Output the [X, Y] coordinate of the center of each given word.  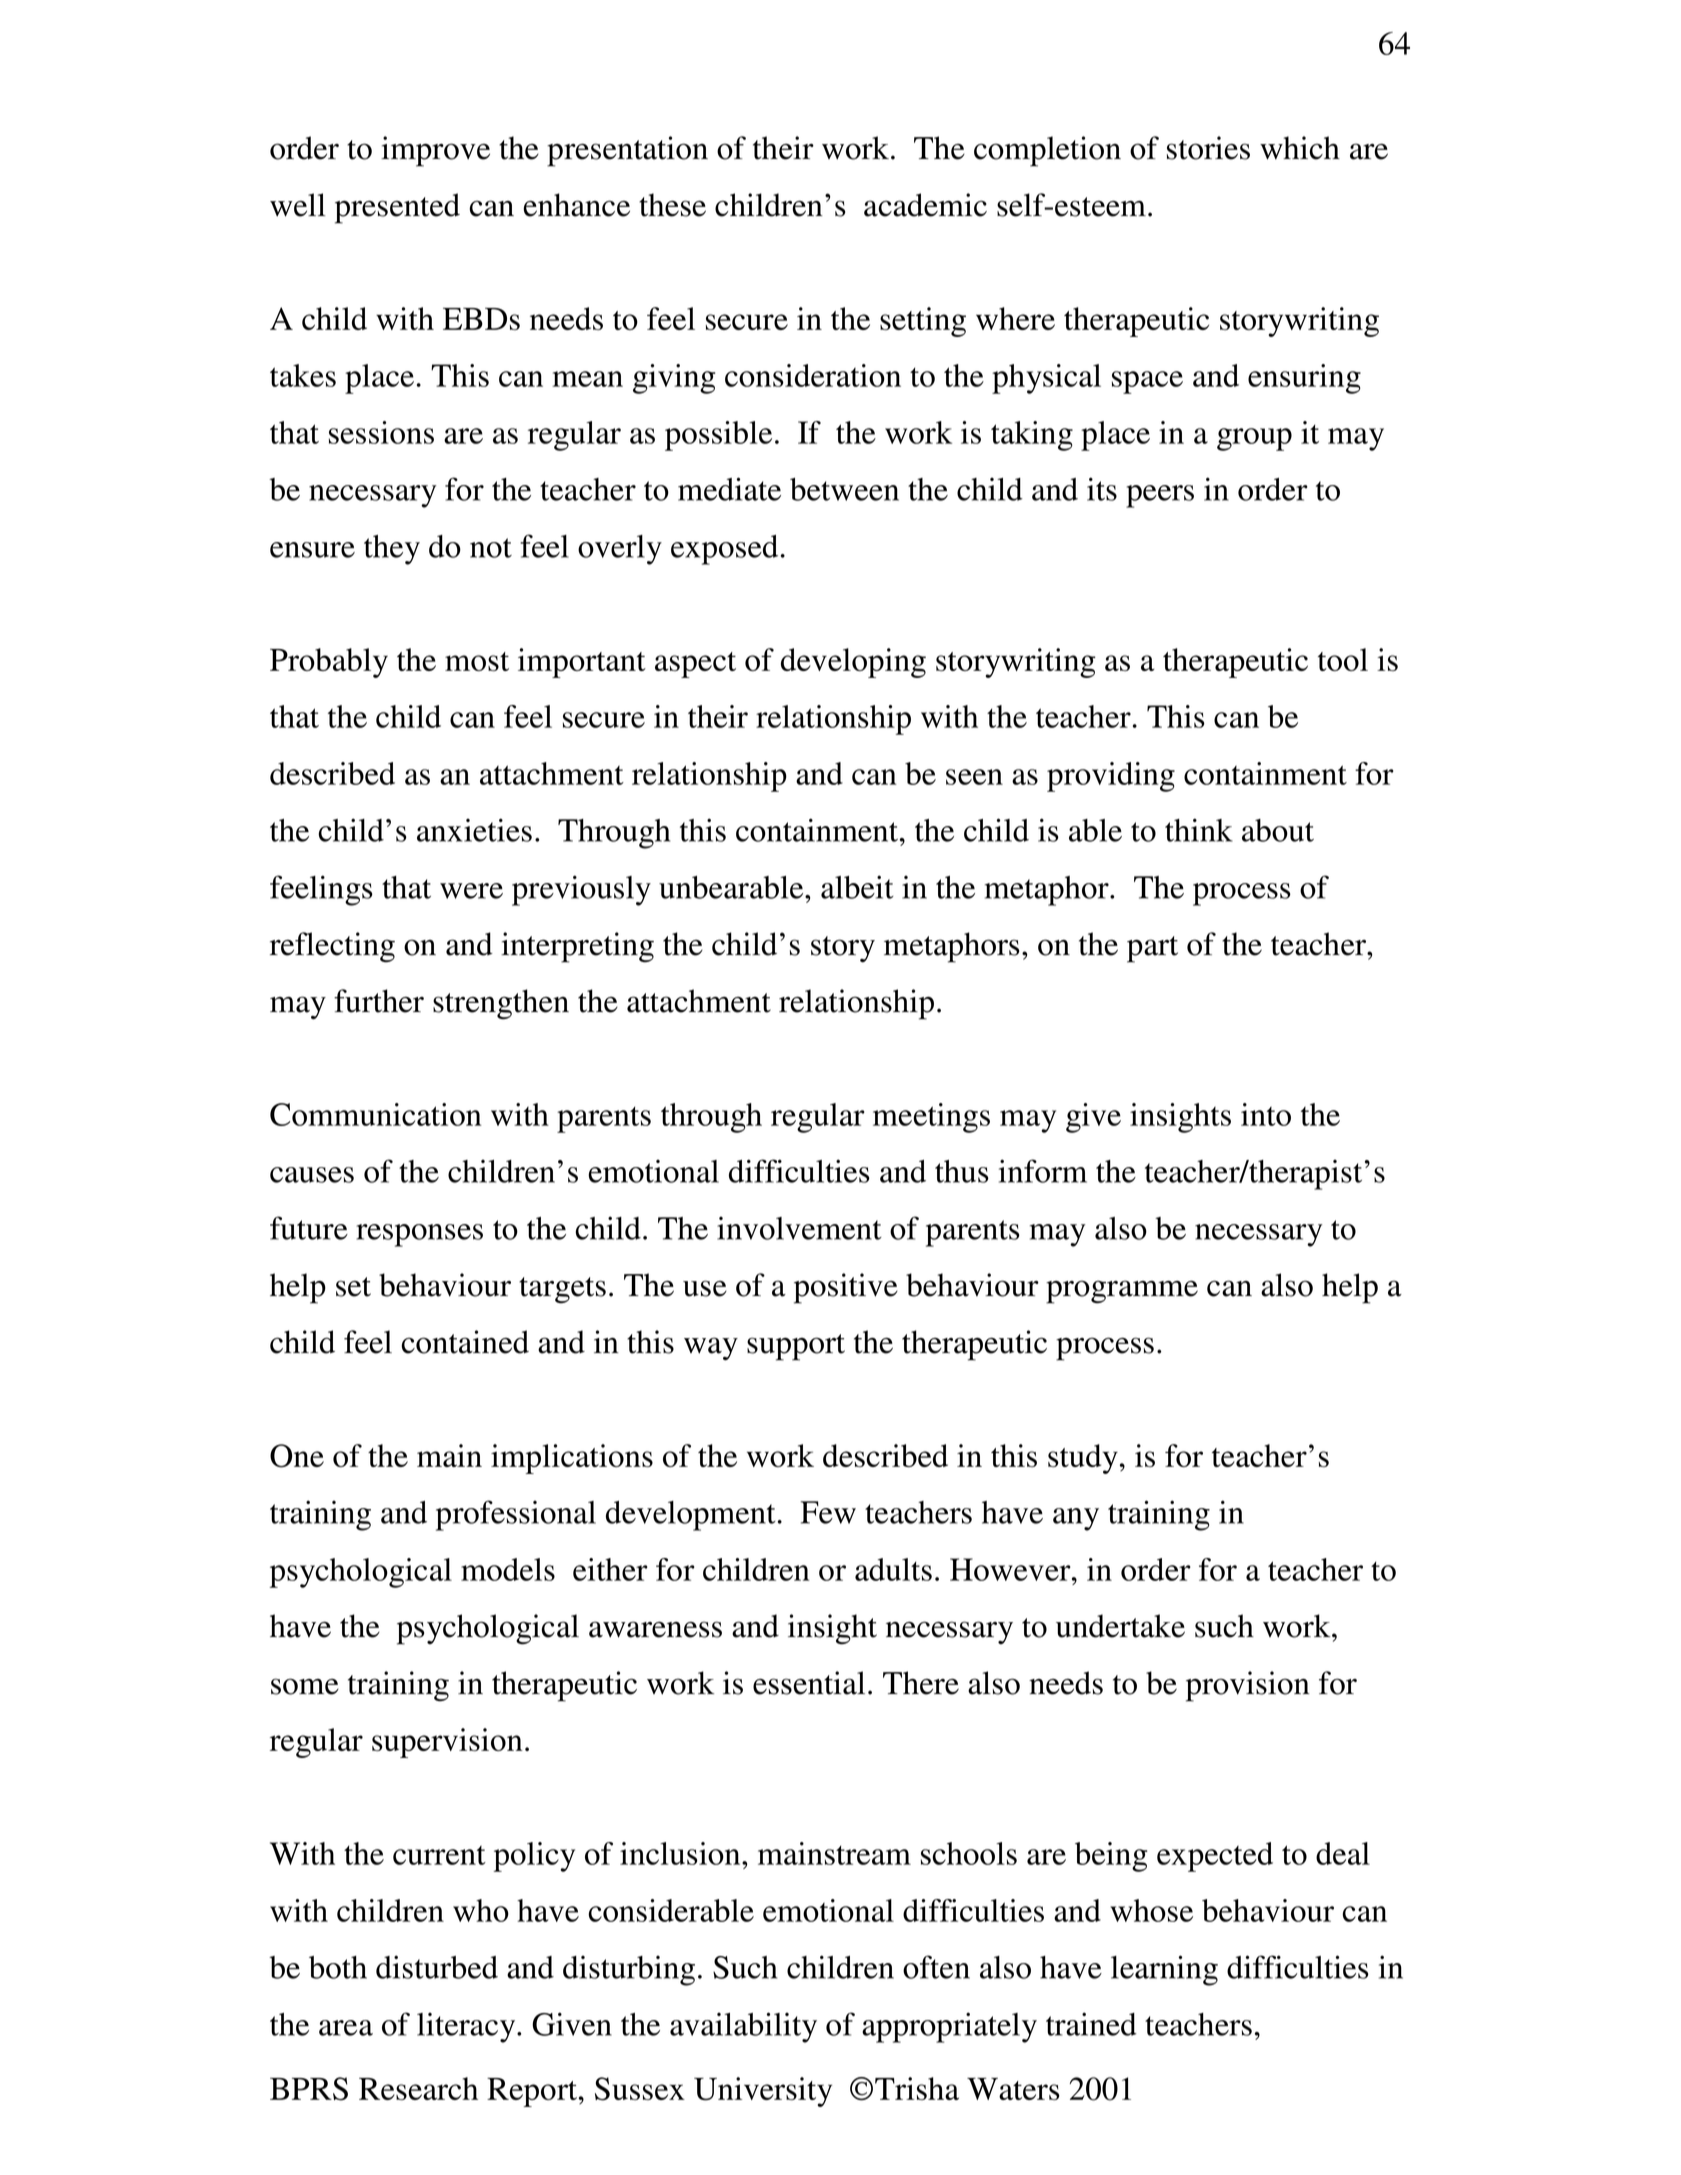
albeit [857, 887]
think [1199, 830]
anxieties [474, 830]
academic [925, 205]
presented [397, 208]
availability [743, 2027]
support [796, 1347]
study [1083, 1459]
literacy [467, 2028]
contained [465, 1342]
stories [1208, 148]
